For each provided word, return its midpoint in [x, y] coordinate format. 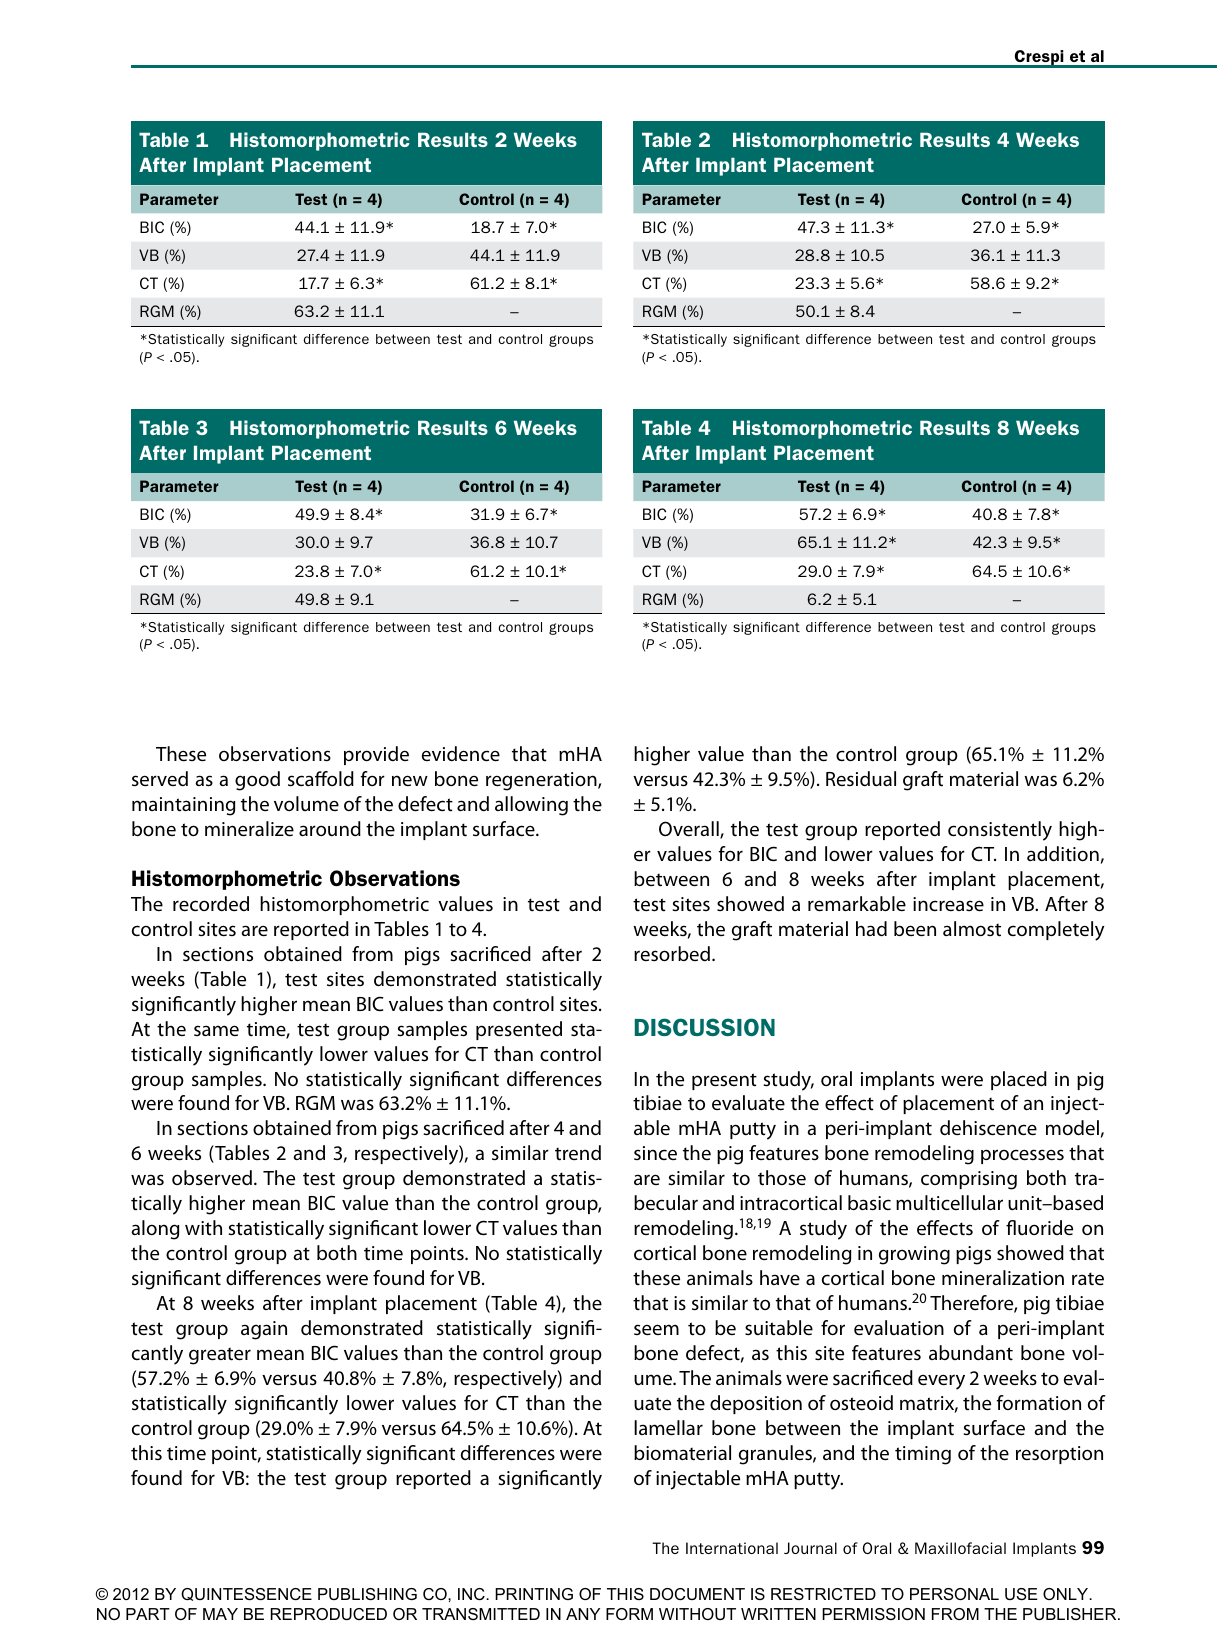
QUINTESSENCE [246, 1594]
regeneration [542, 781]
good [257, 781]
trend [578, 1153]
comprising [969, 1180]
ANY [583, 1614]
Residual [861, 778]
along [155, 1230]
